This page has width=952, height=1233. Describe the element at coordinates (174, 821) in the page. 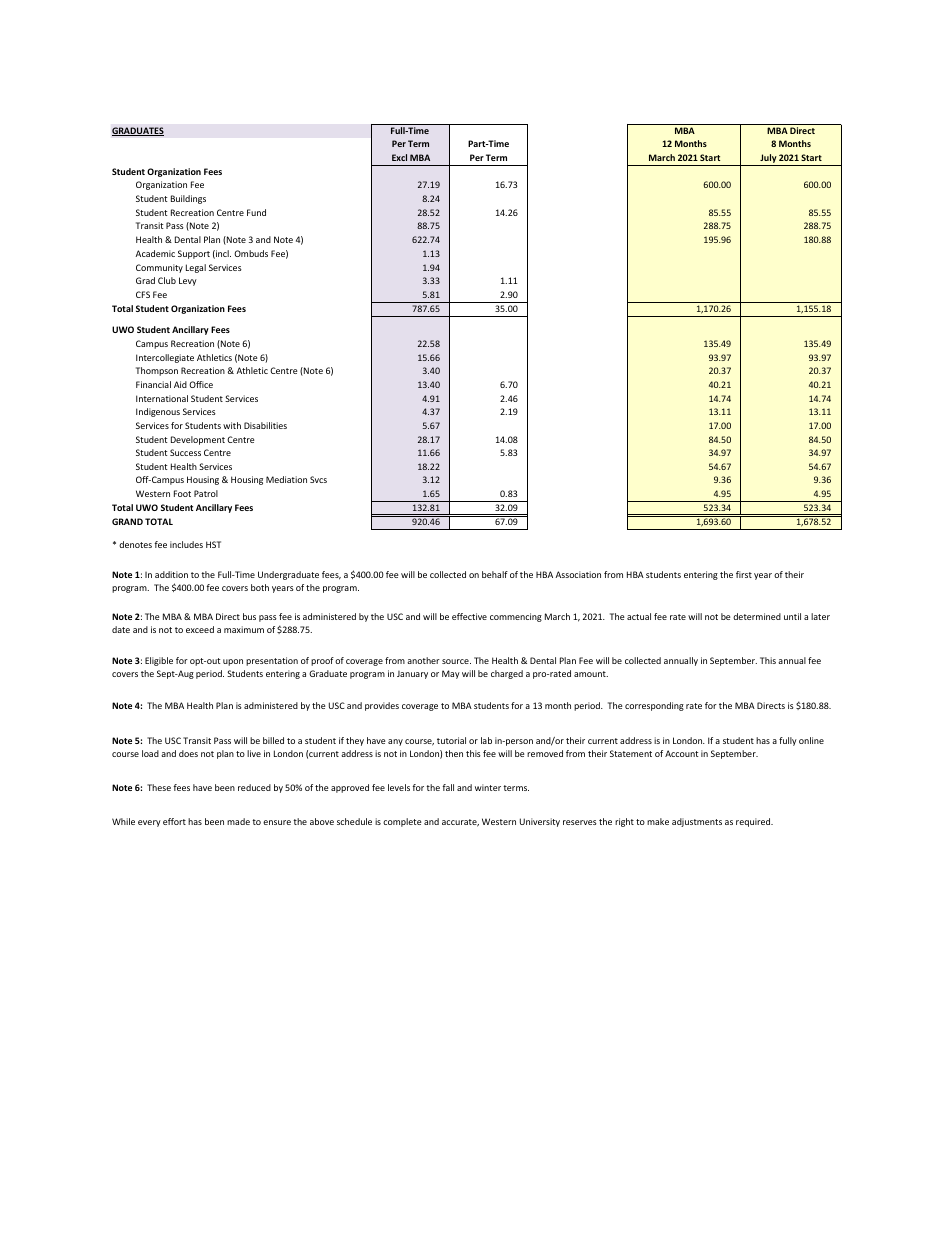

I see `effort` at that location.
